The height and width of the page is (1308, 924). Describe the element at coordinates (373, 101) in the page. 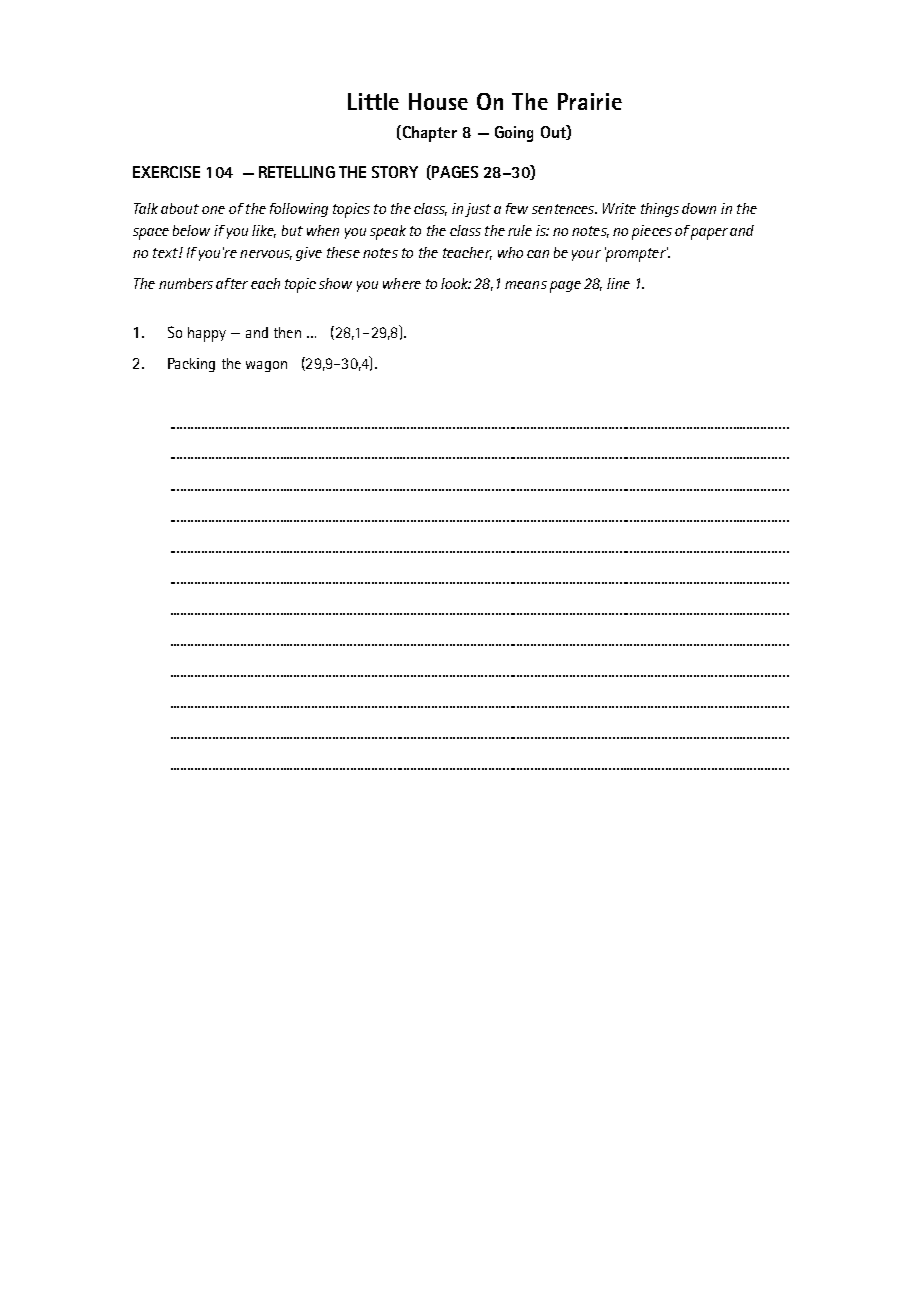

I see `Little` at that location.
